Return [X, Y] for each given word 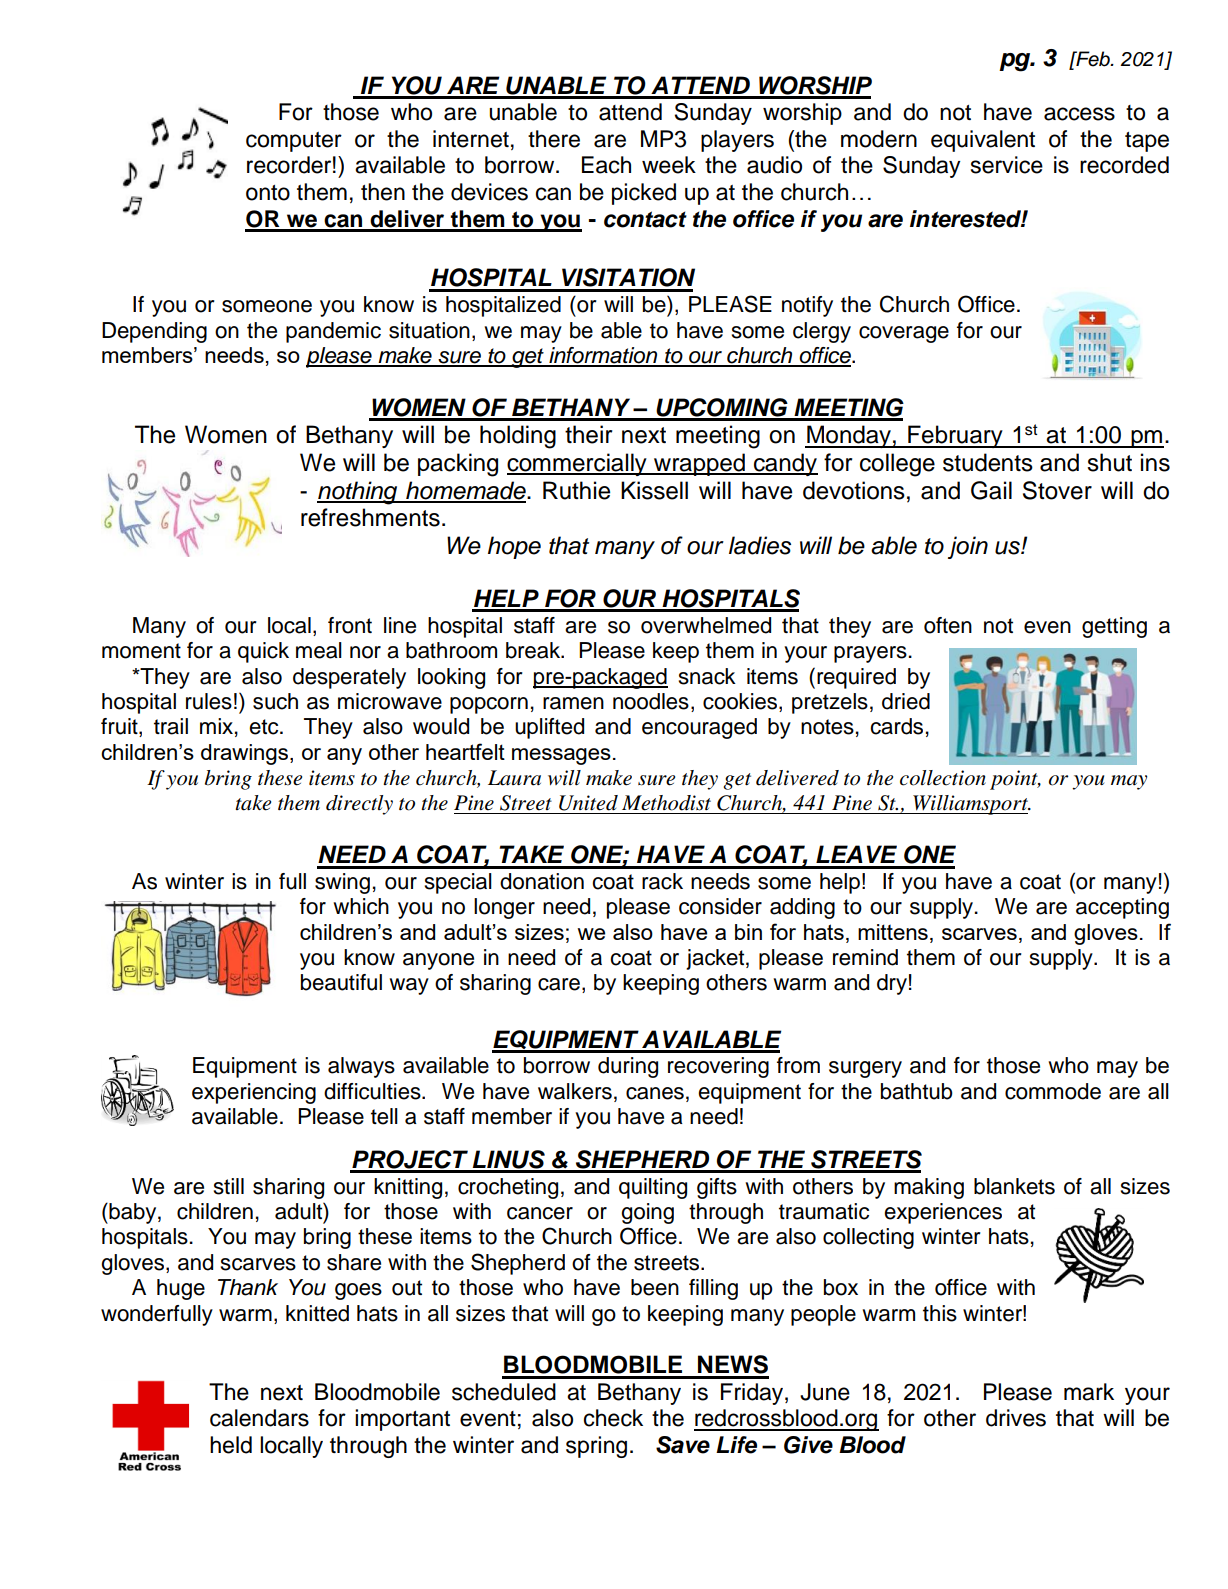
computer [294, 142]
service [1007, 165]
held [231, 1445]
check [613, 1418]
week [669, 165]
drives [1016, 1418]
